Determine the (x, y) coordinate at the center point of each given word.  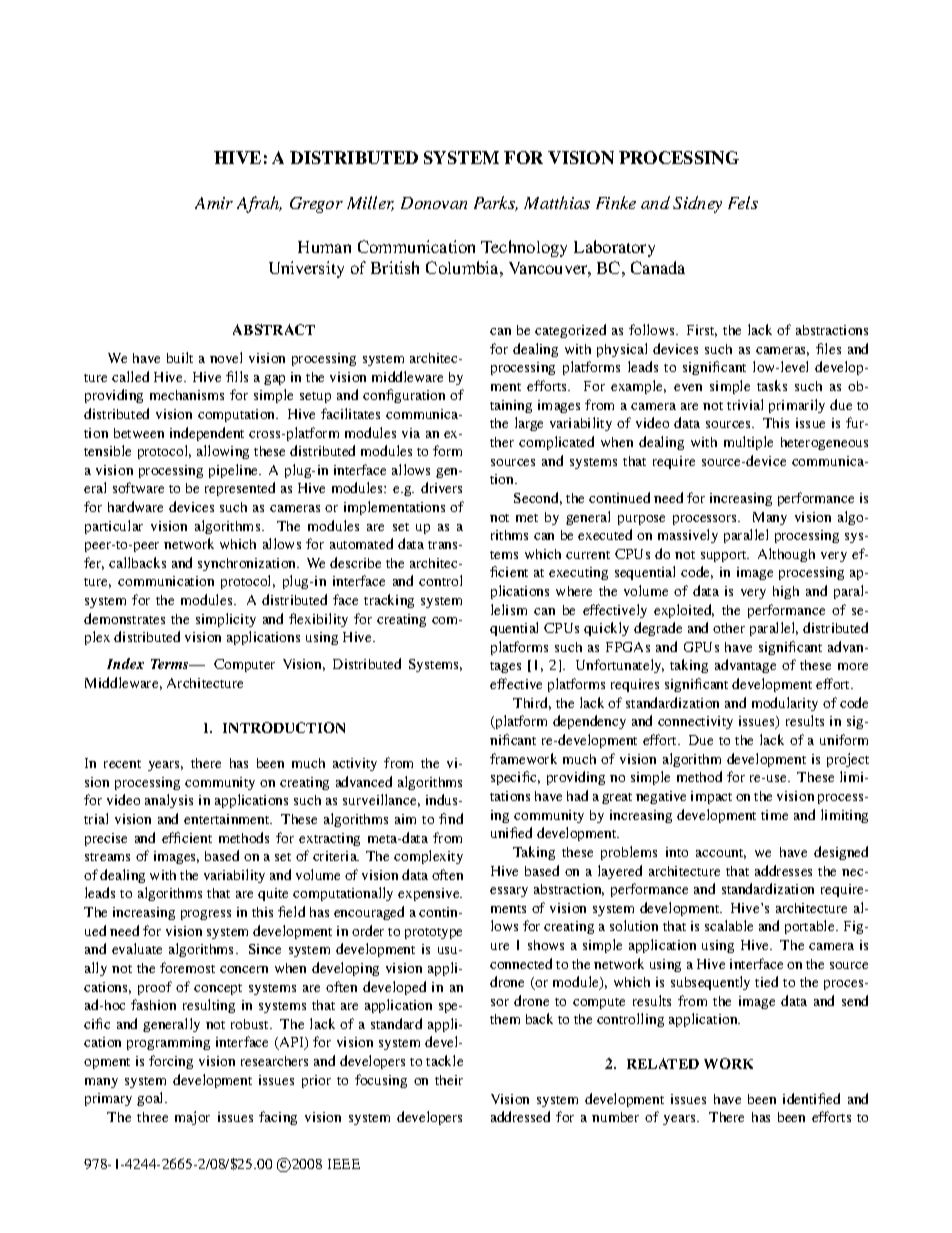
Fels (743, 202)
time (774, 815)
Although (786, 555)
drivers (441, 487)
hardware (135, 506)
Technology (524, 248)
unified (511, 832)
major (192, 1118)
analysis (169, 801)
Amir (214, 203)
